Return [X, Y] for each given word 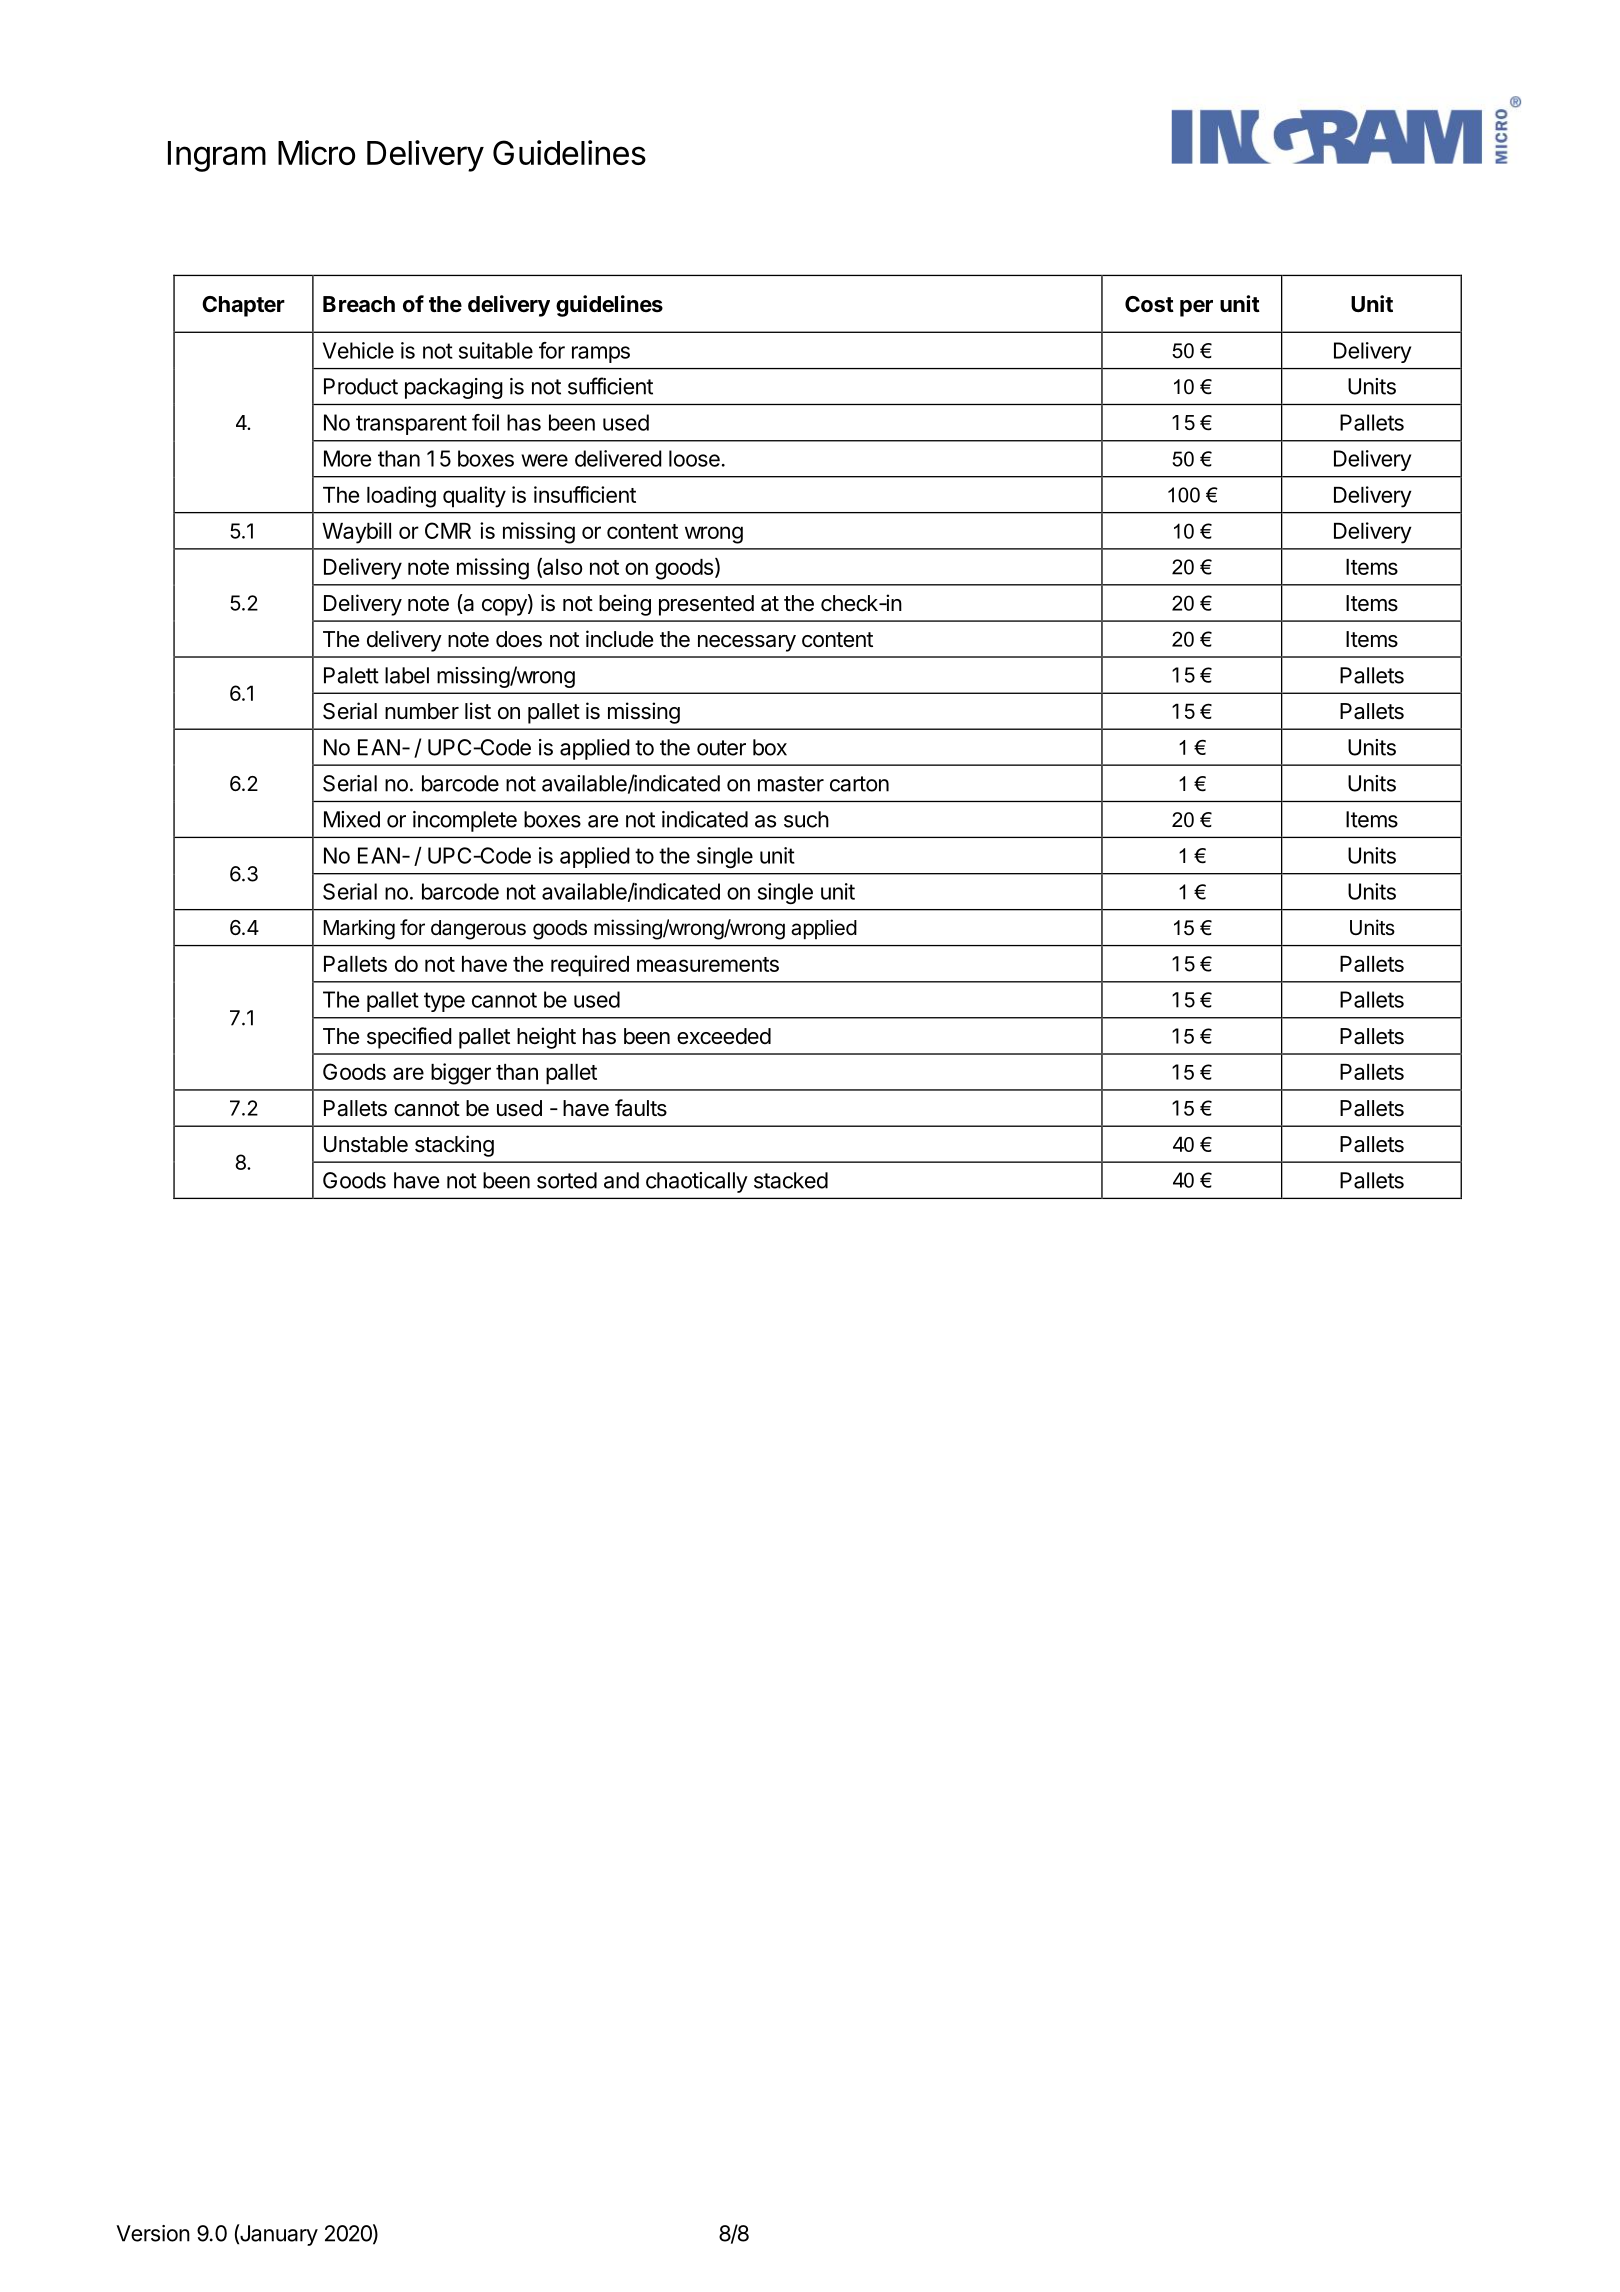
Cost [1149, 304]
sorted [567, 1180]
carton [859, 784]
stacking [454, 1146]
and [621, 1180]
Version [153, 2233]
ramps [601, 354]
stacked [791, 1180]
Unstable [366, 1144]
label [407, 675]
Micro [316, 152]
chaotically [697, 1182]
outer [721, 748]
